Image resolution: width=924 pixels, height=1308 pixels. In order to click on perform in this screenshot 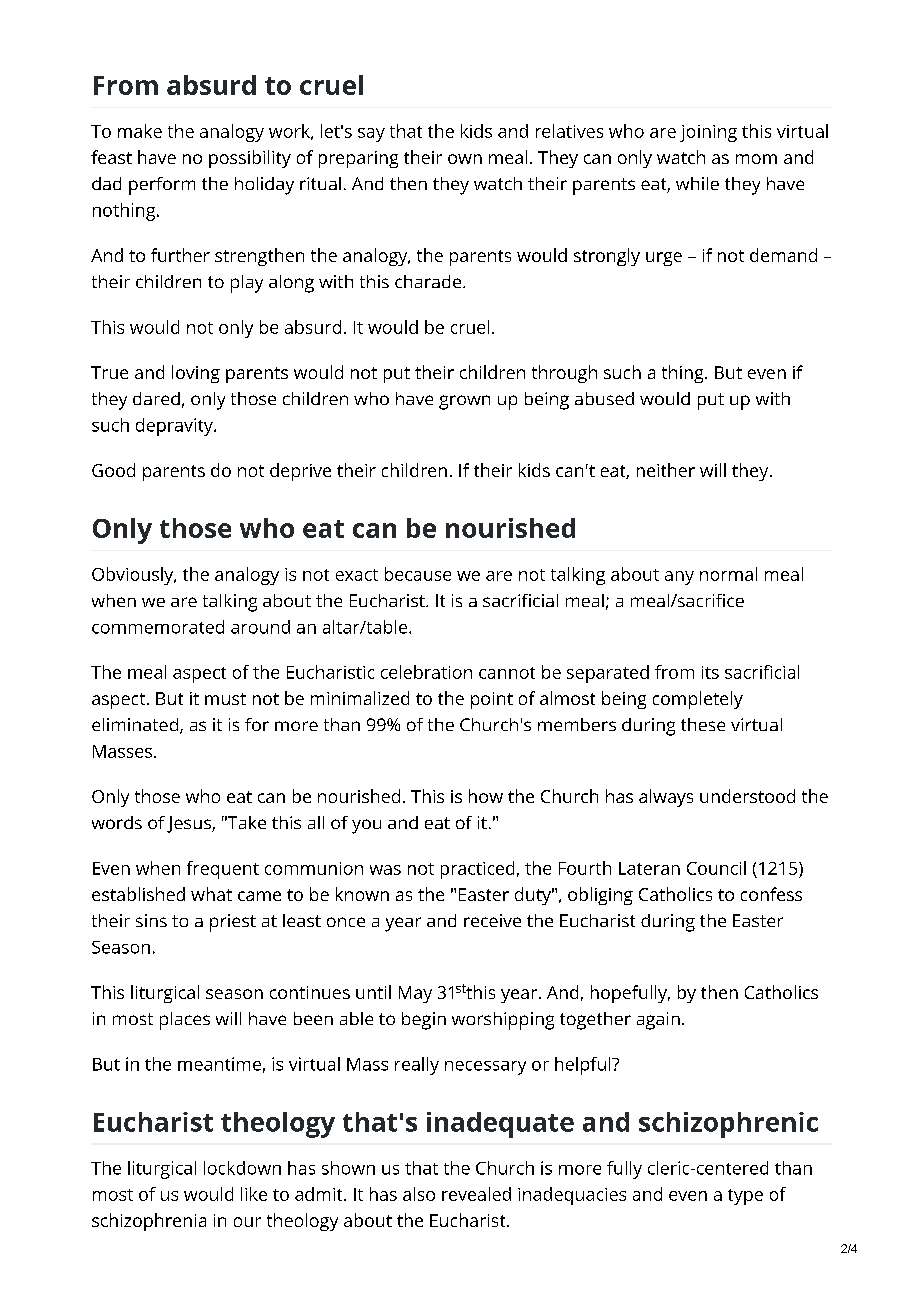, I will do `click(162, 186)`.
